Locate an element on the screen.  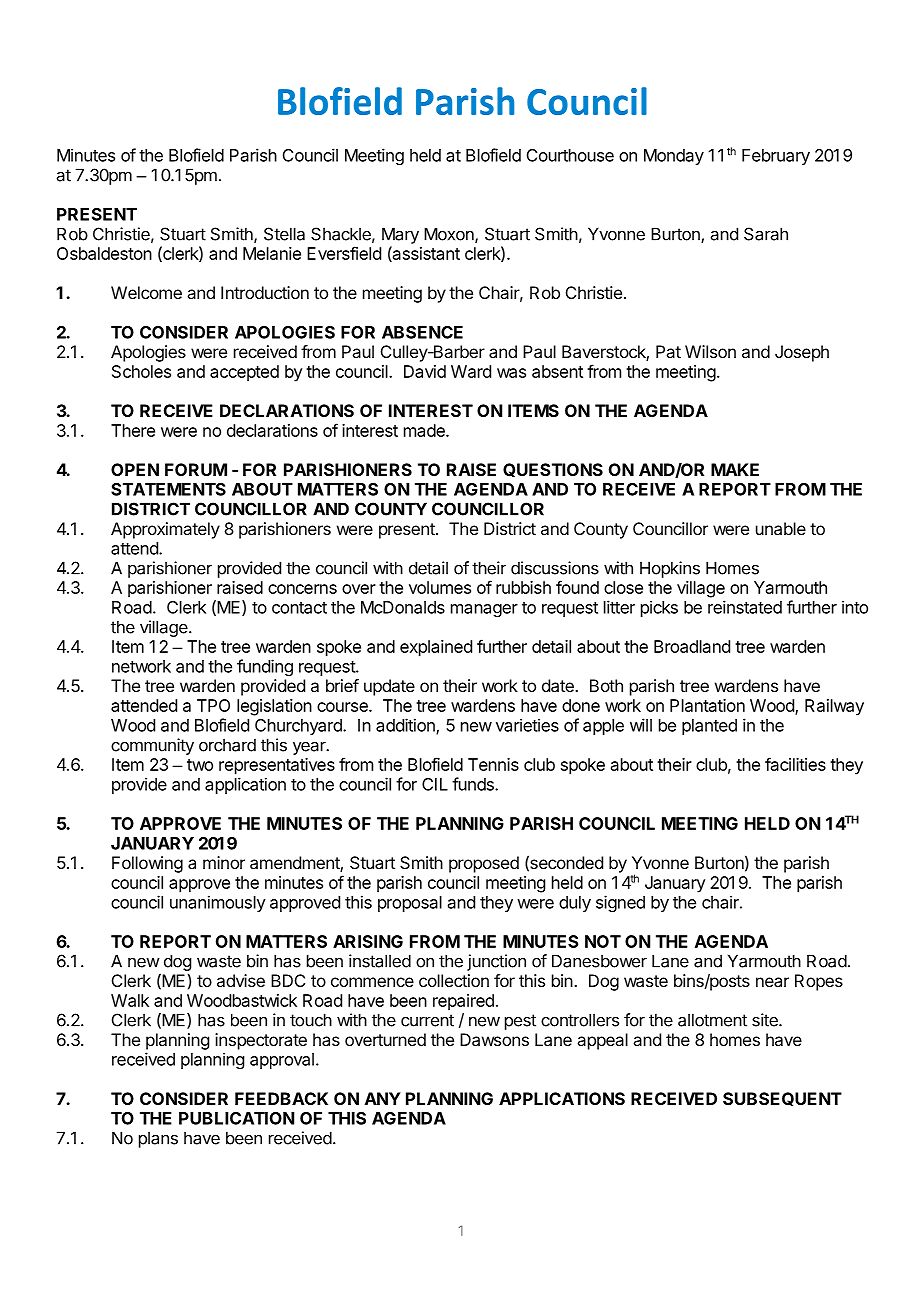
minor is located at coordinates (224, 862).
